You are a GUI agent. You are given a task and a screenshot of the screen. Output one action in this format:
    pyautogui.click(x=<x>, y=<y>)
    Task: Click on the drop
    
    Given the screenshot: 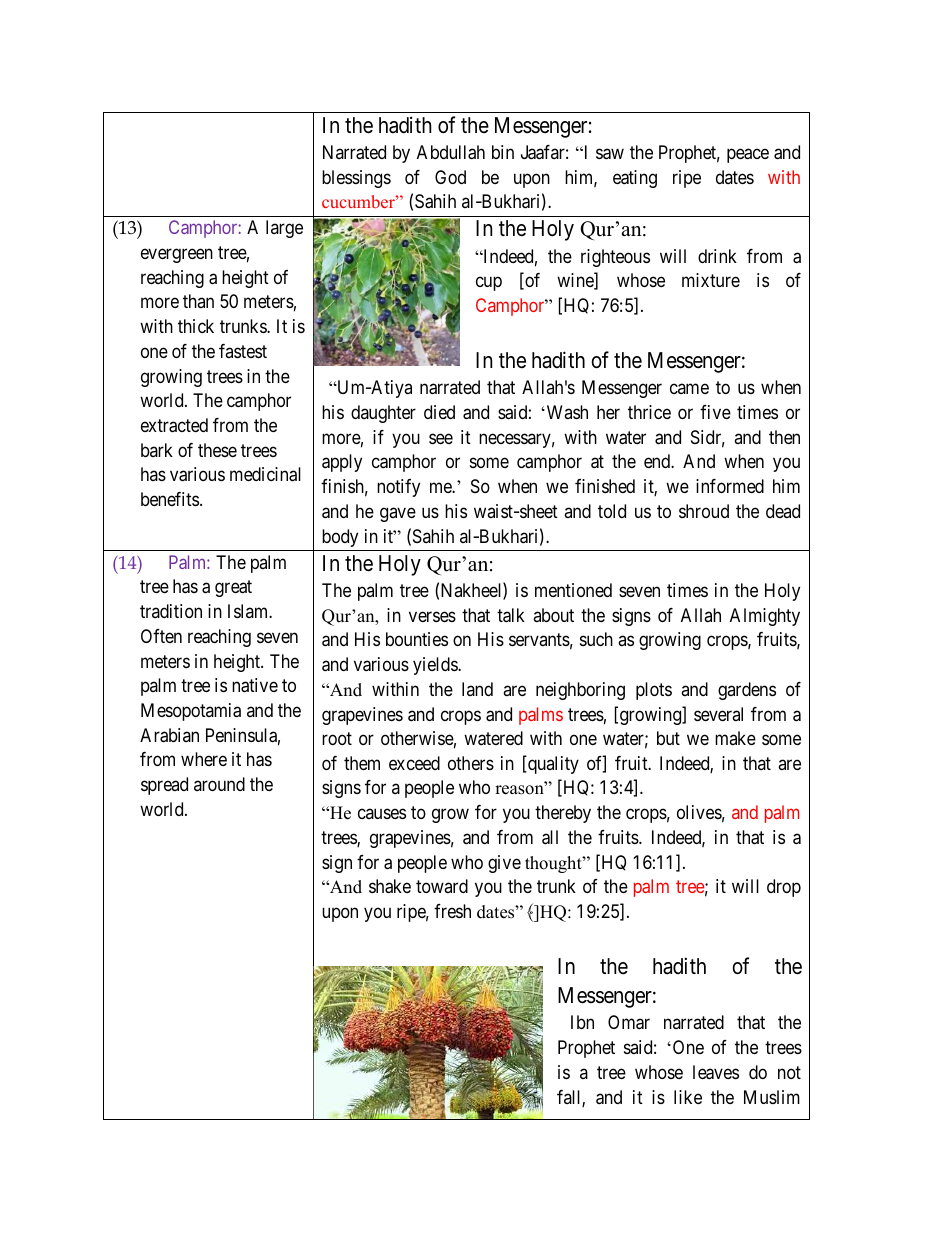 What is the action you would take?
    pyautogui.click(x=784, y=888)
